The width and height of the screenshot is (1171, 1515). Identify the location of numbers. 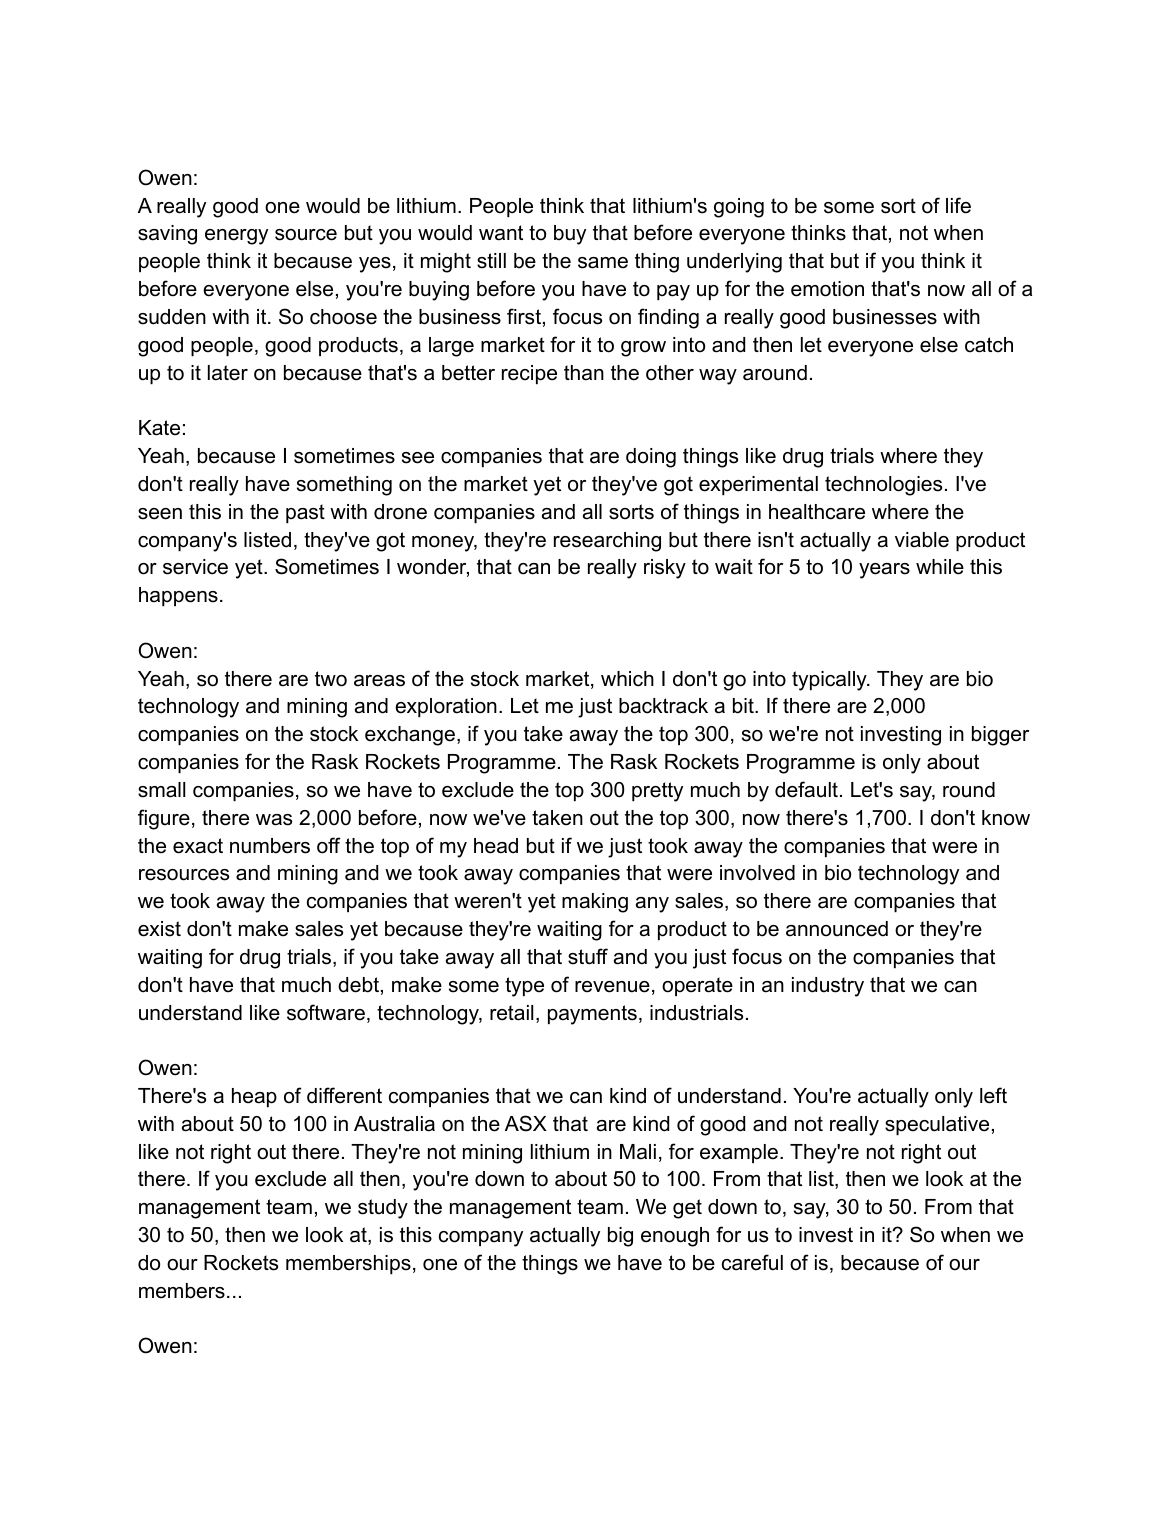
(270, 846).
